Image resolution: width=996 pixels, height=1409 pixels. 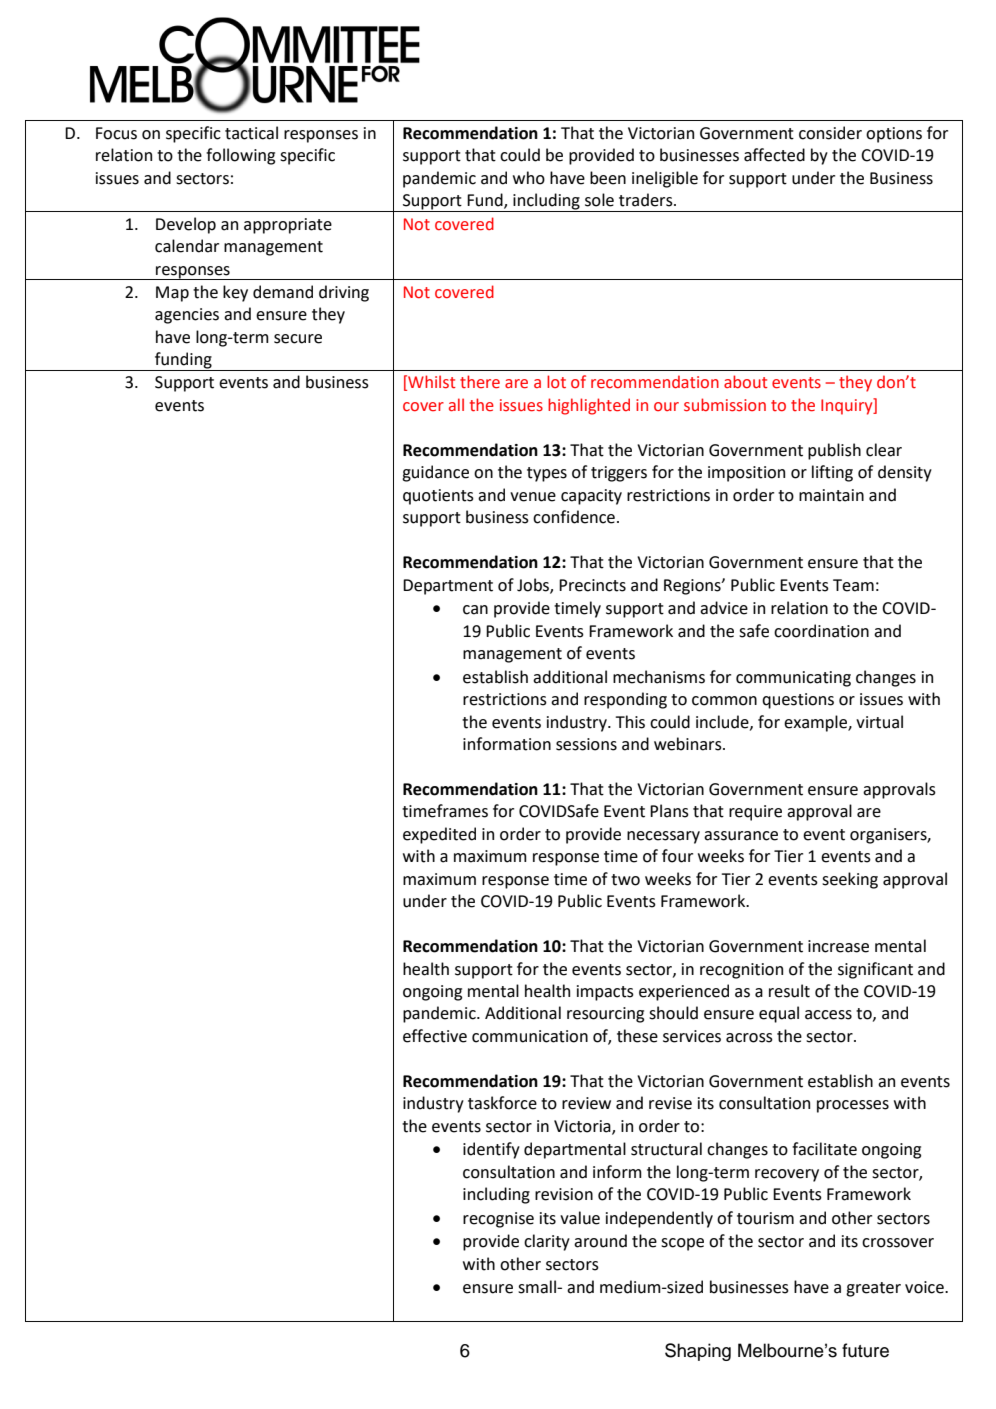 What do you see at coordinates (498, 1220) in the screenshot?
I see `recognise` at bounding box center [498, 1220].
